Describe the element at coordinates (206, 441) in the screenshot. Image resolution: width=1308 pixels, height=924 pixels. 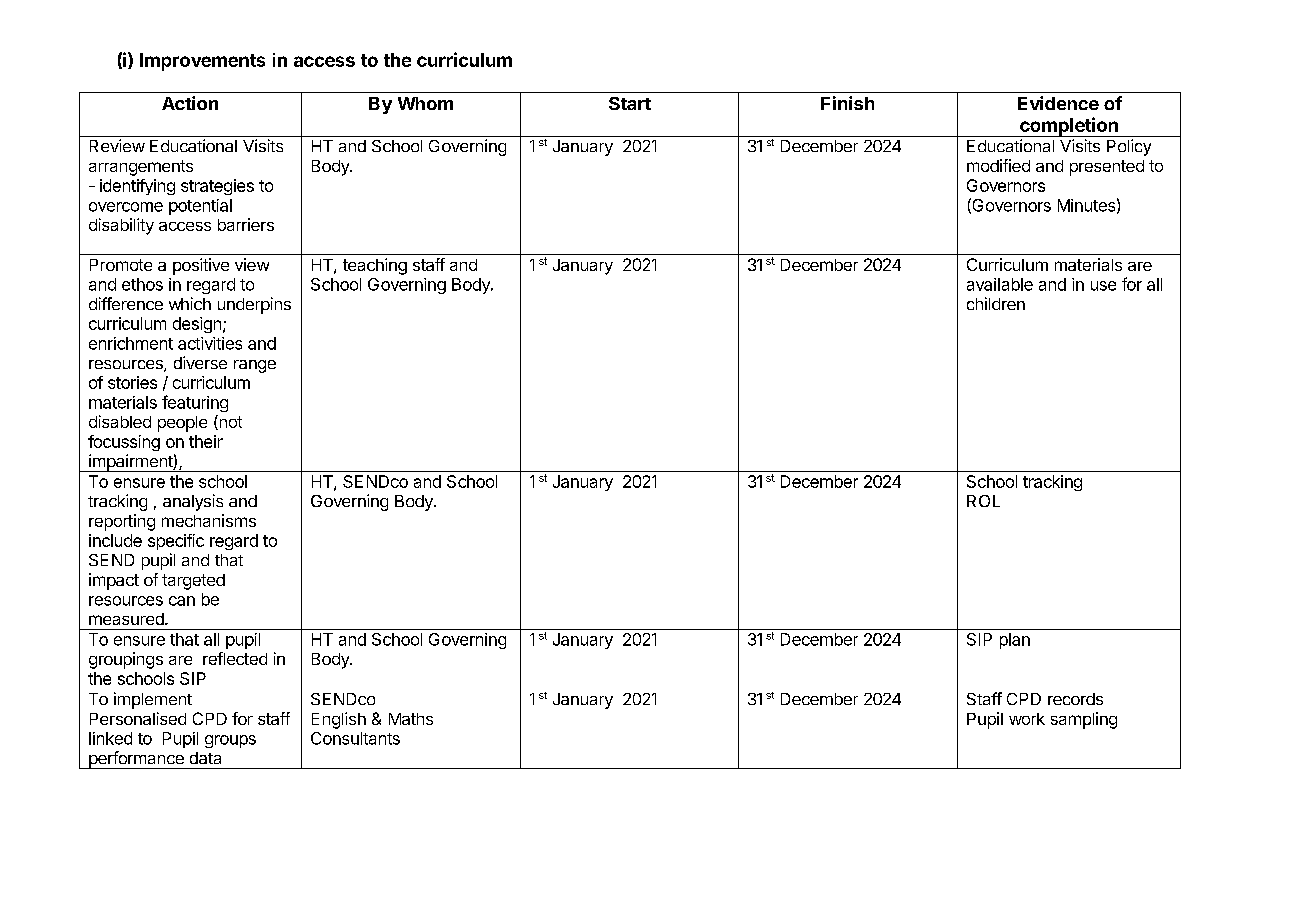
I see `their` at that location.
